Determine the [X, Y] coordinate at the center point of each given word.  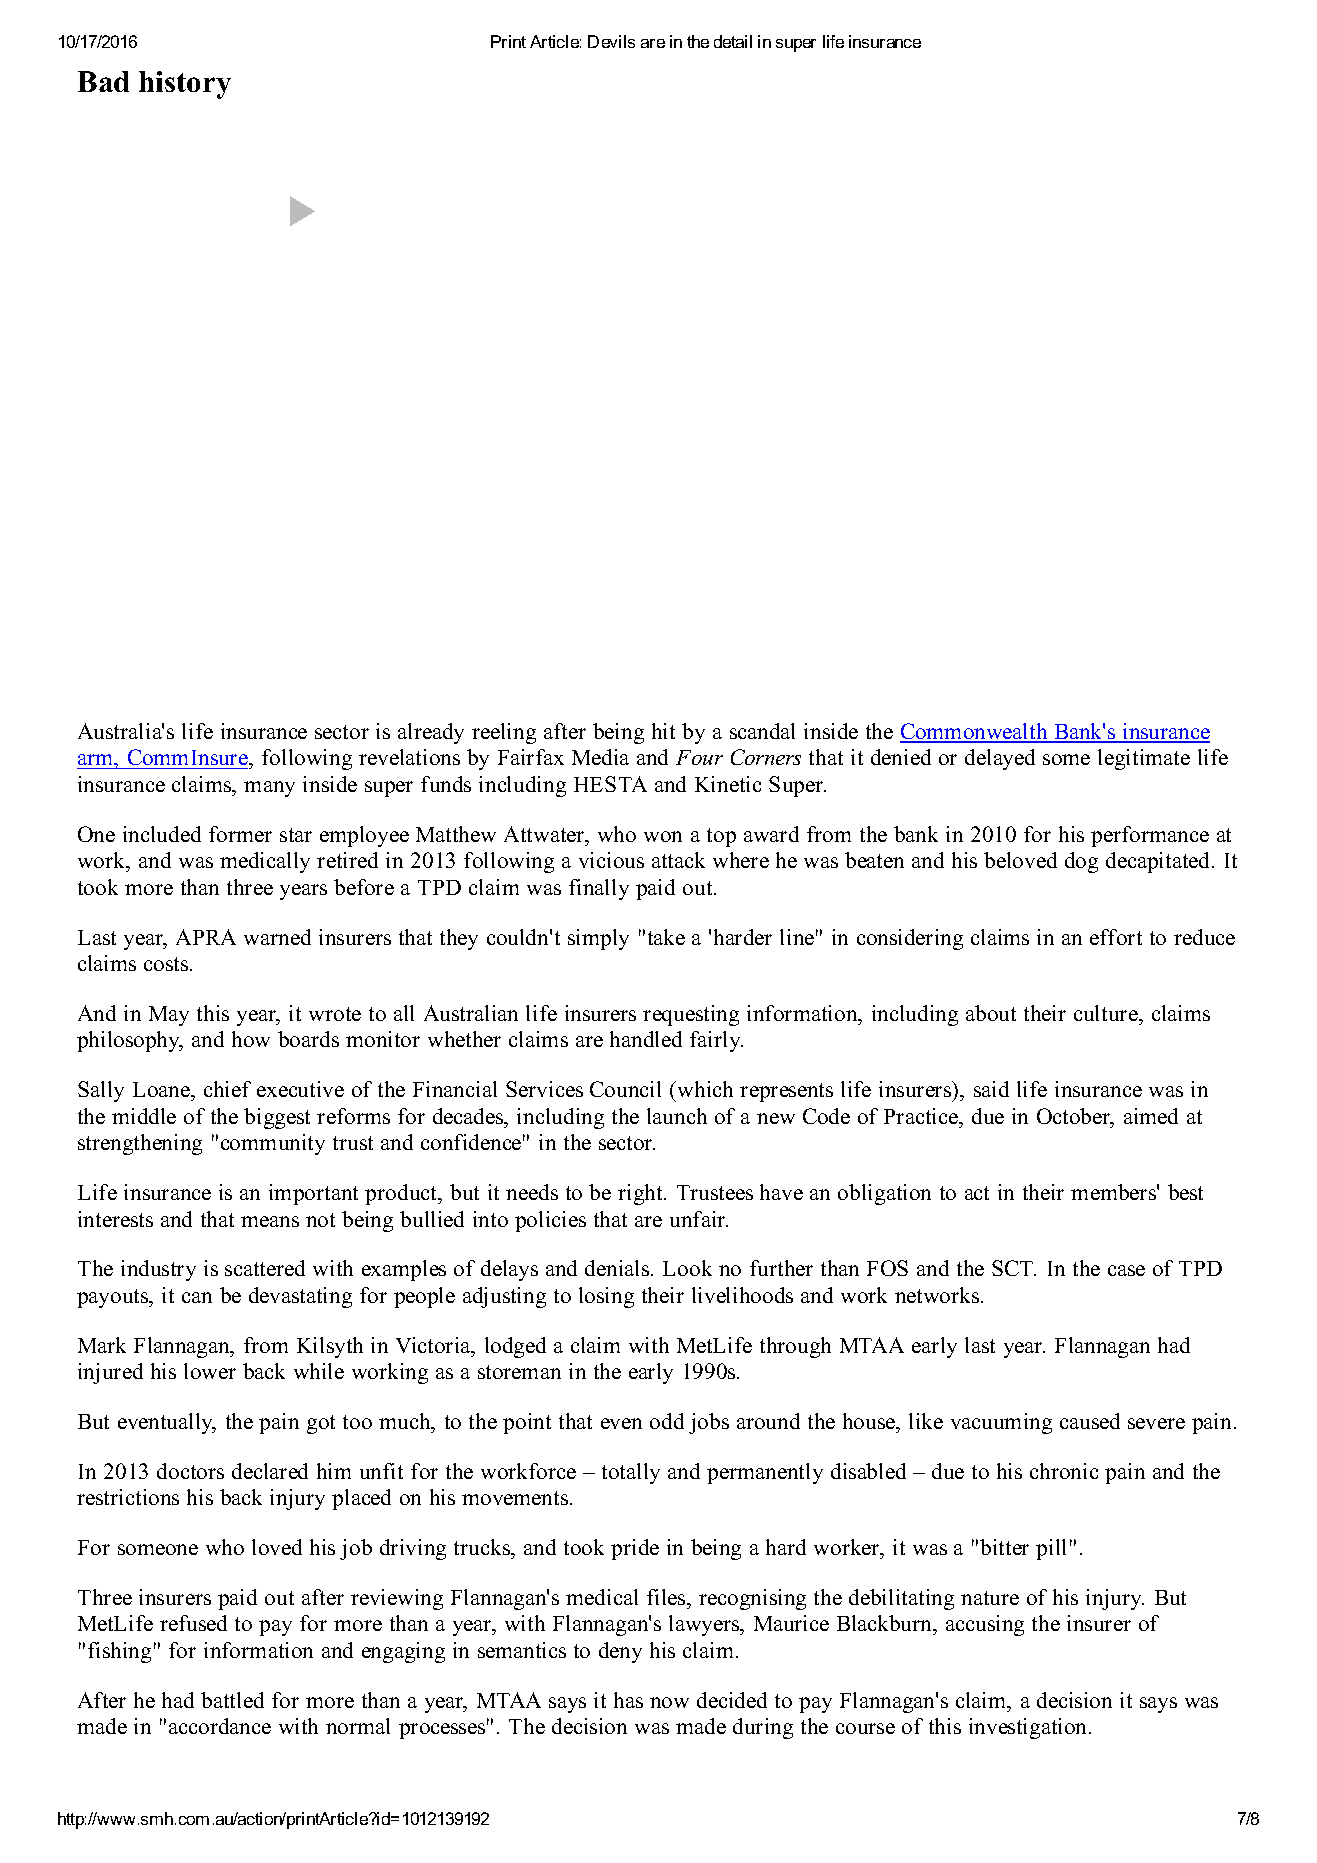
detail [733, 41]
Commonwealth [975, 732]
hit [663, 731]
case [1126, 1270]
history [185, 85]
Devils [611, 41]
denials [618, 1268]
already [431, 733]
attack [678, 860]
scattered [265, 1268]
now [669, 1702]
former [240, 834]
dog [1081, 862]
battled [232, 1700]
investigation [1029, 1728]
